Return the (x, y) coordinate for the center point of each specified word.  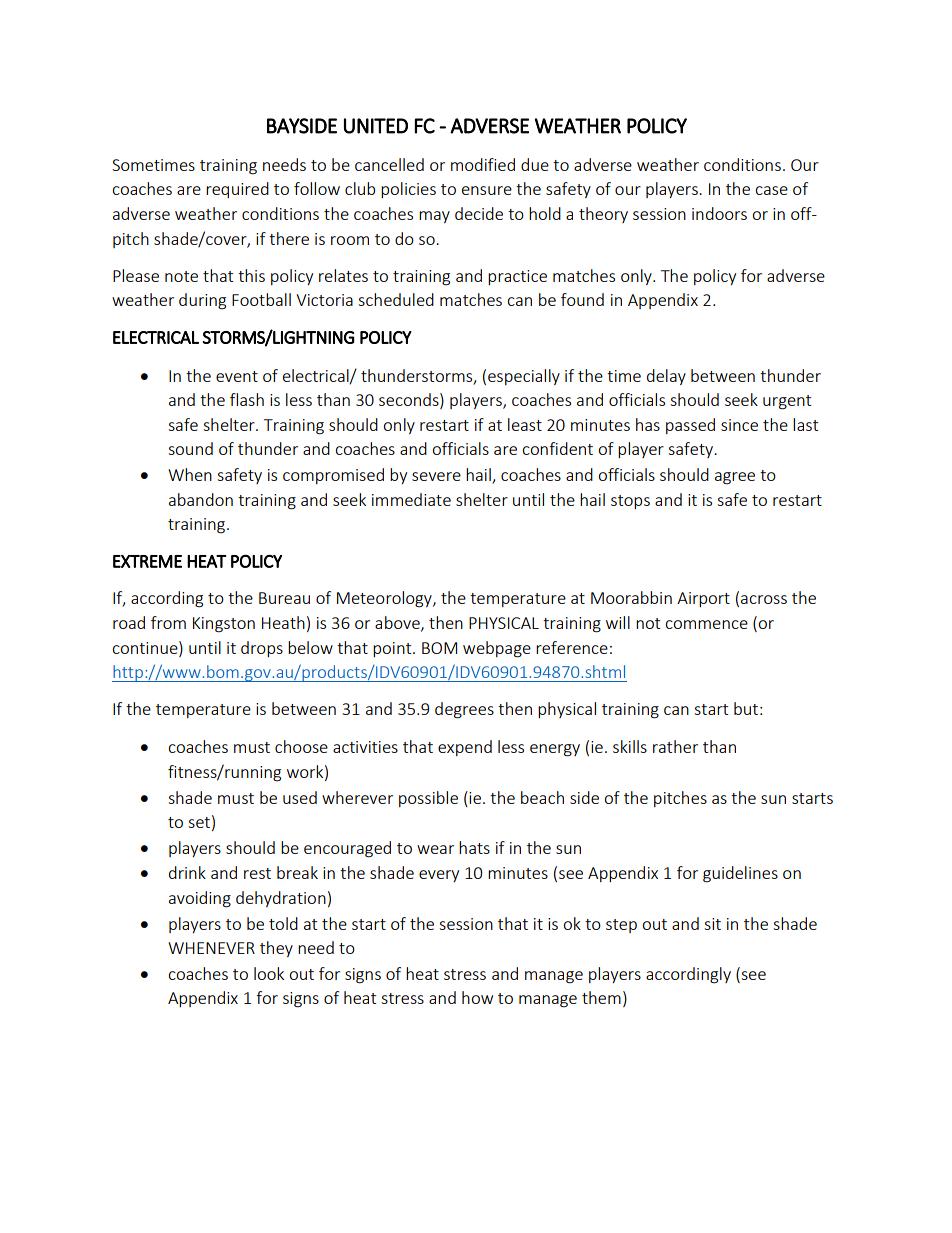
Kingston (224, 625)
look (269, 973)
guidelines (740, 874)
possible (428, 799)
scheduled (396, 299)
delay (666, 377)
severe (436, 476)
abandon (201, 499)
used (300, 797)
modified (483, 164)
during (202, 301)
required (237, 190)
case (771, 190)
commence (706, 624)
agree (735, 478)
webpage (497, 649)
